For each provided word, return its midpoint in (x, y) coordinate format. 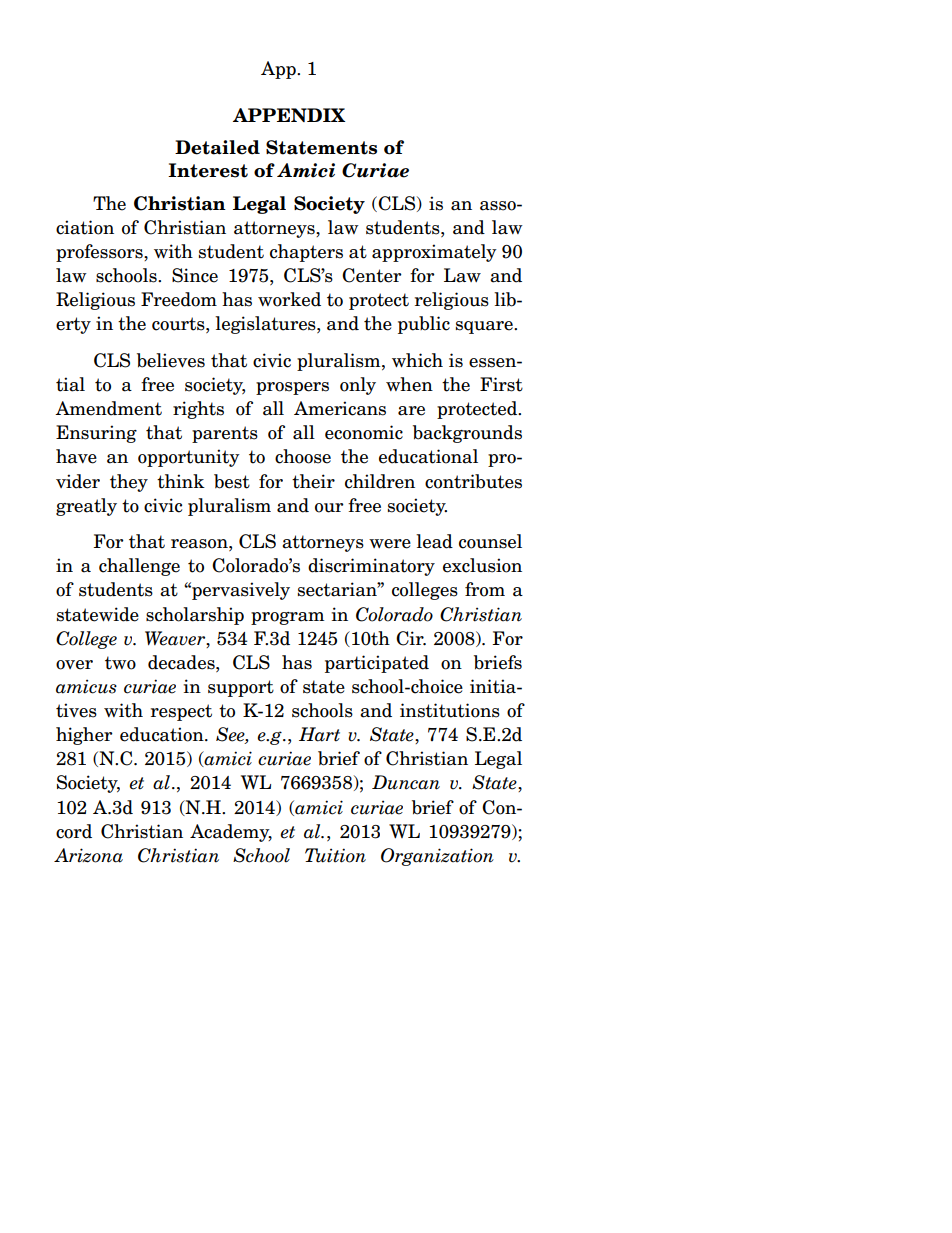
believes (171, 360)
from (485, 589)
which (417, 360)
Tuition (335, 855)
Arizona (88, 855)
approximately (434, 253)
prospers (292, 388)
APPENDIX (289, 115)
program (287, 618)
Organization (437, 857)
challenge (139, 567)
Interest (208, 170)
